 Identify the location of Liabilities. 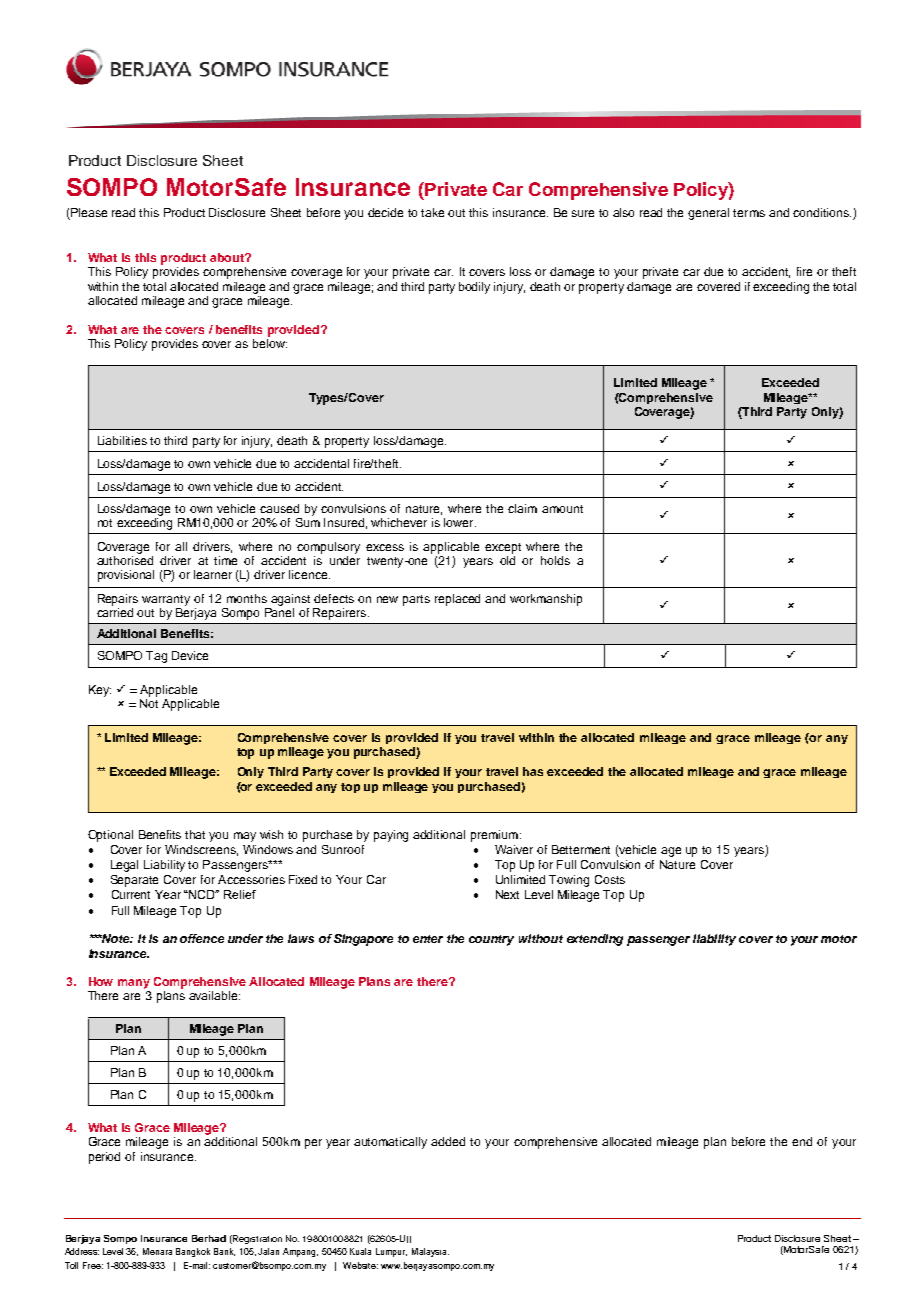
(122, 440).
